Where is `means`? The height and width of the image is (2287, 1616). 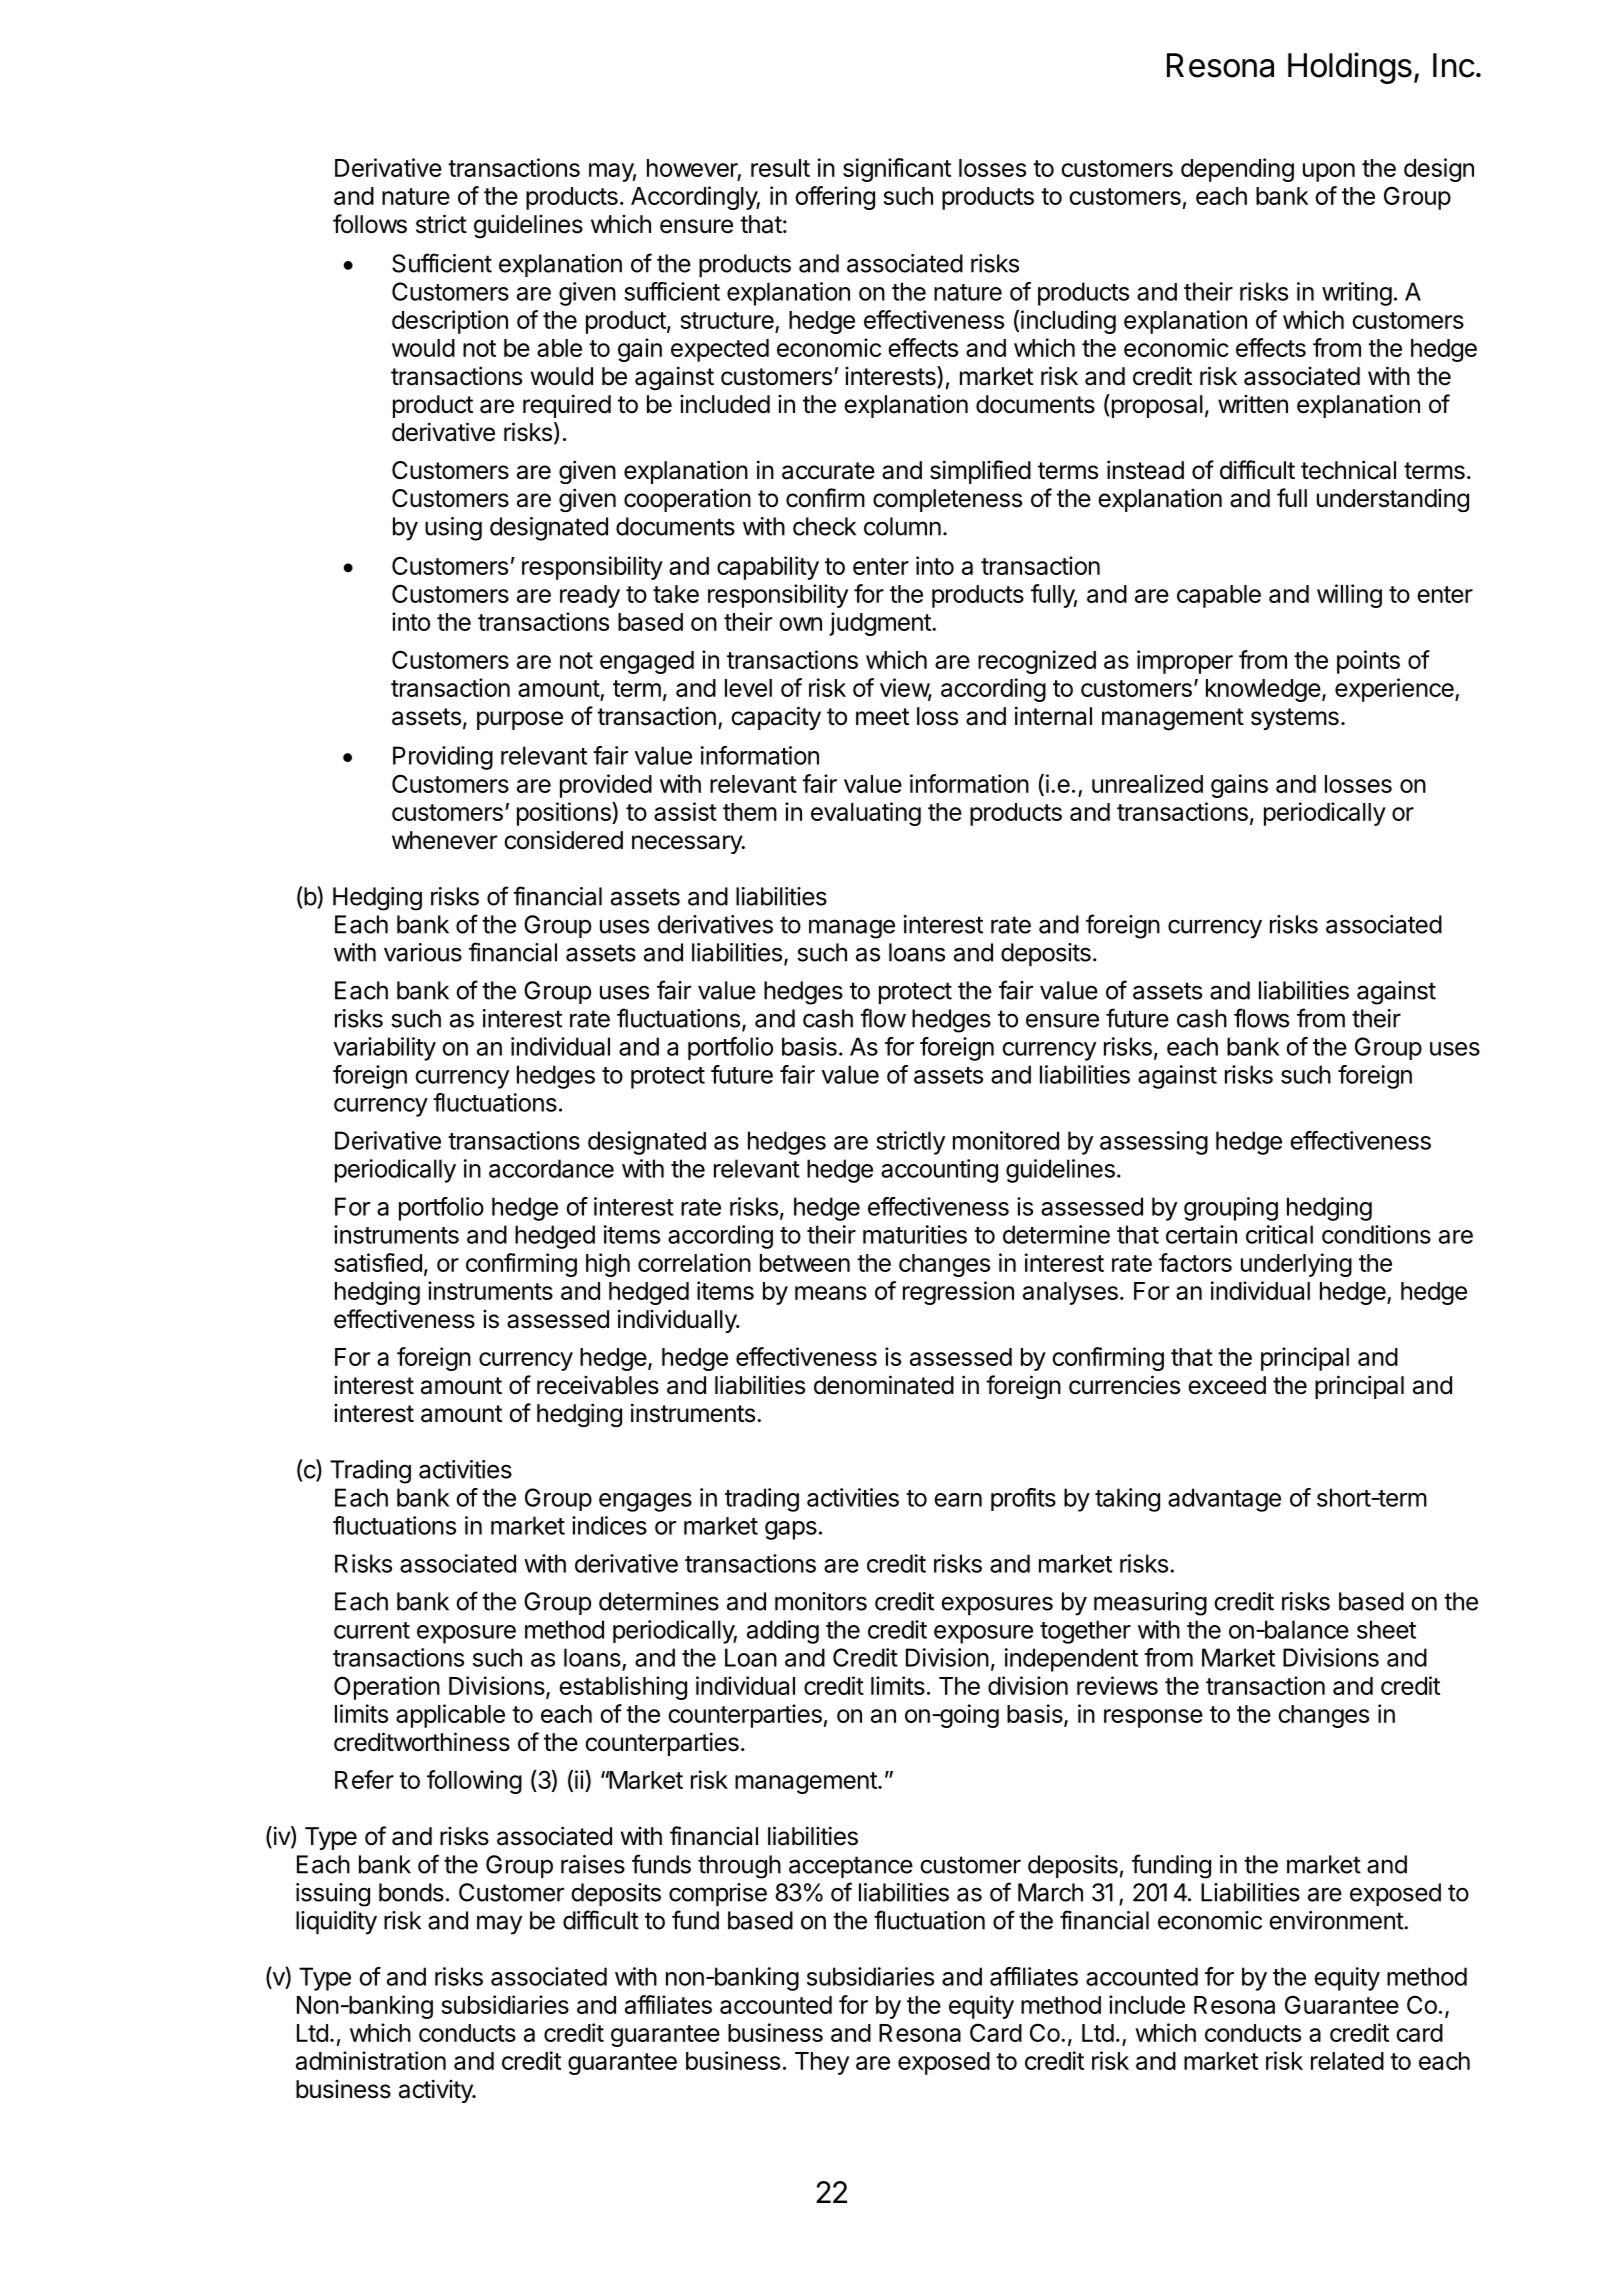 means is located at coordinates (831, 1293).
